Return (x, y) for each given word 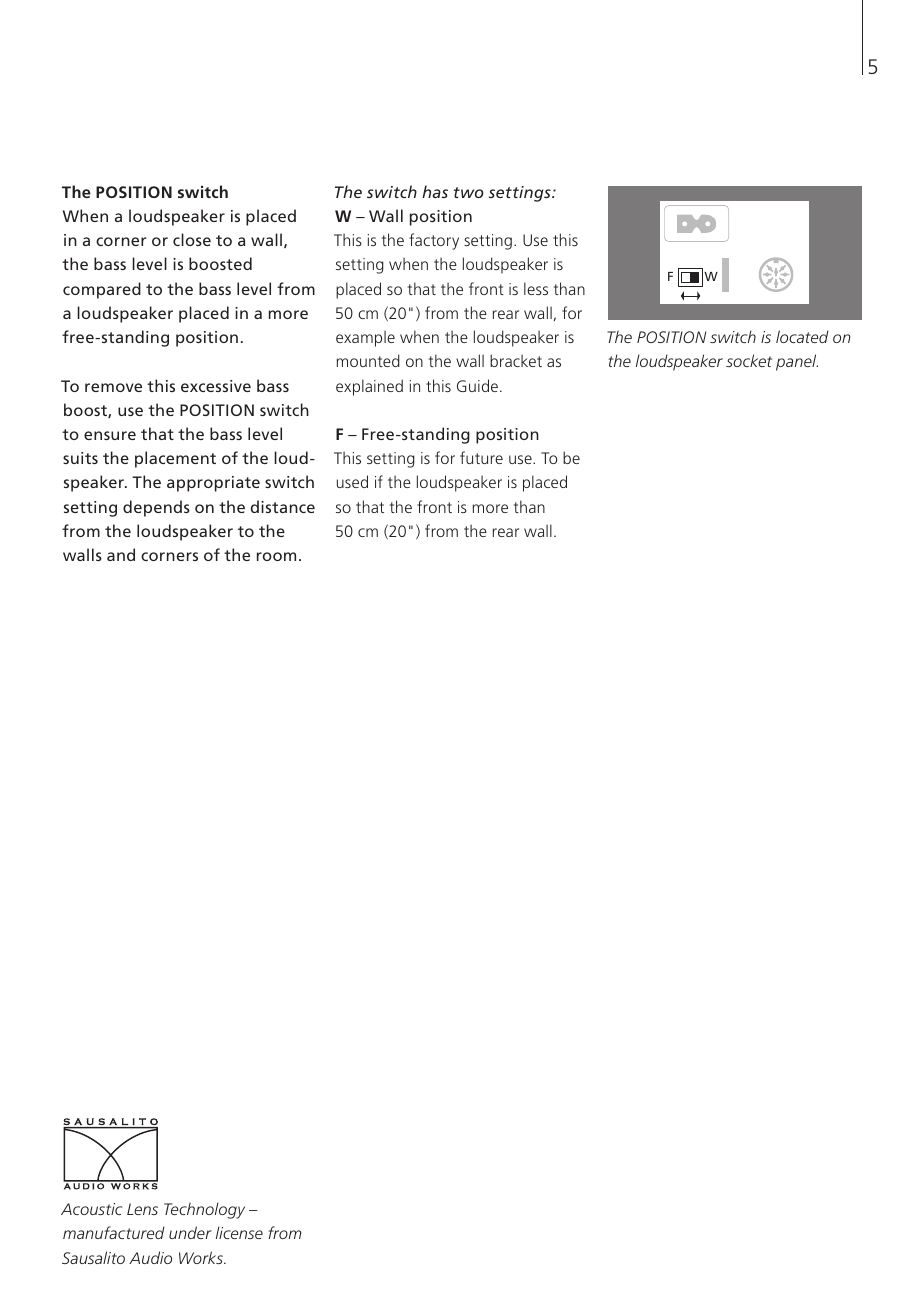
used (352, 481)
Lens (142, 1209)
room (276, 556)
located (802, 336)
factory (434, 241)
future (481, 457)
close (192, 239)
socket (749, 360)
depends (156, 508)
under (190, 1232)
